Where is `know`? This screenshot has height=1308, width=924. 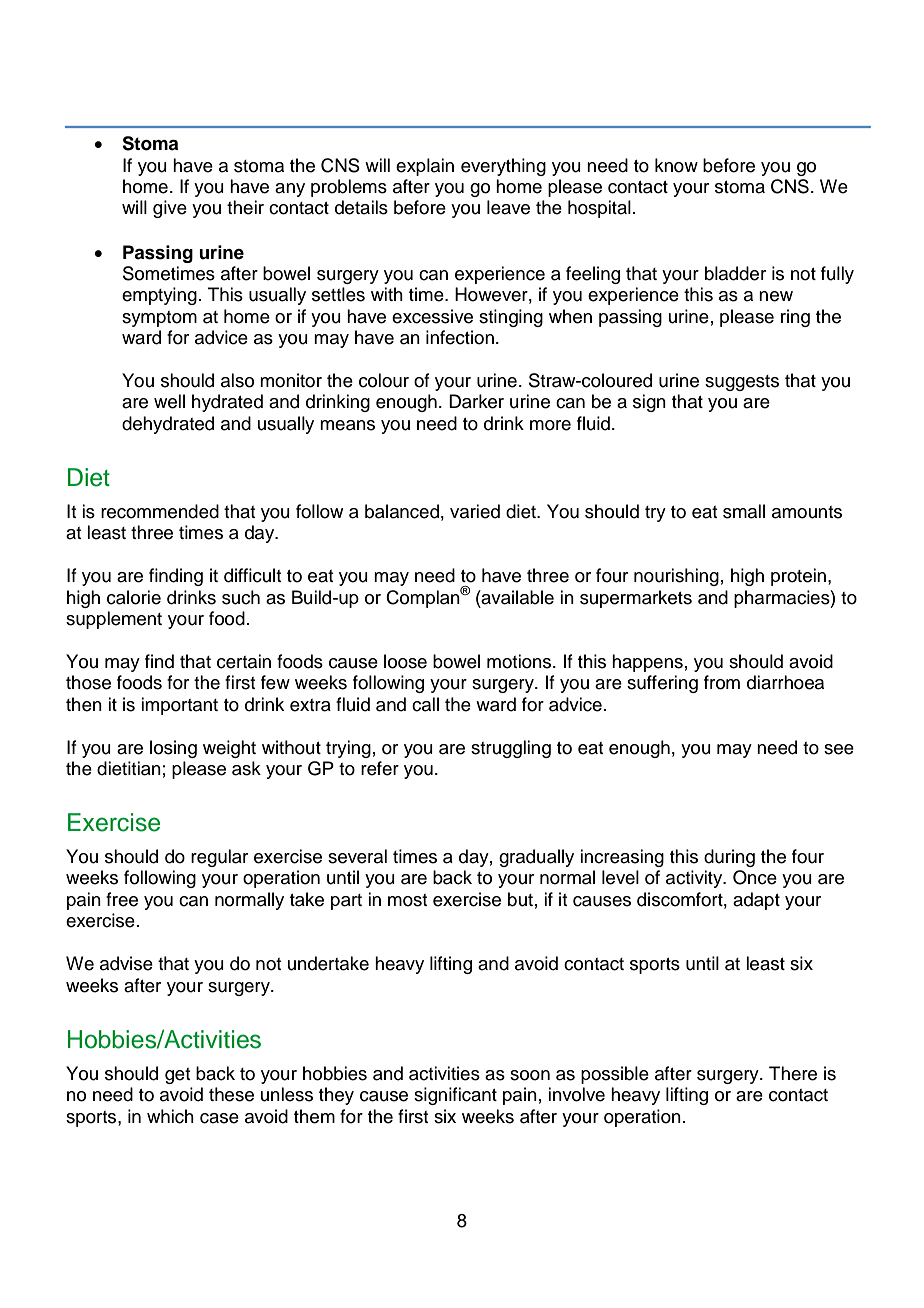 know is located at coordinates (676, 165).
